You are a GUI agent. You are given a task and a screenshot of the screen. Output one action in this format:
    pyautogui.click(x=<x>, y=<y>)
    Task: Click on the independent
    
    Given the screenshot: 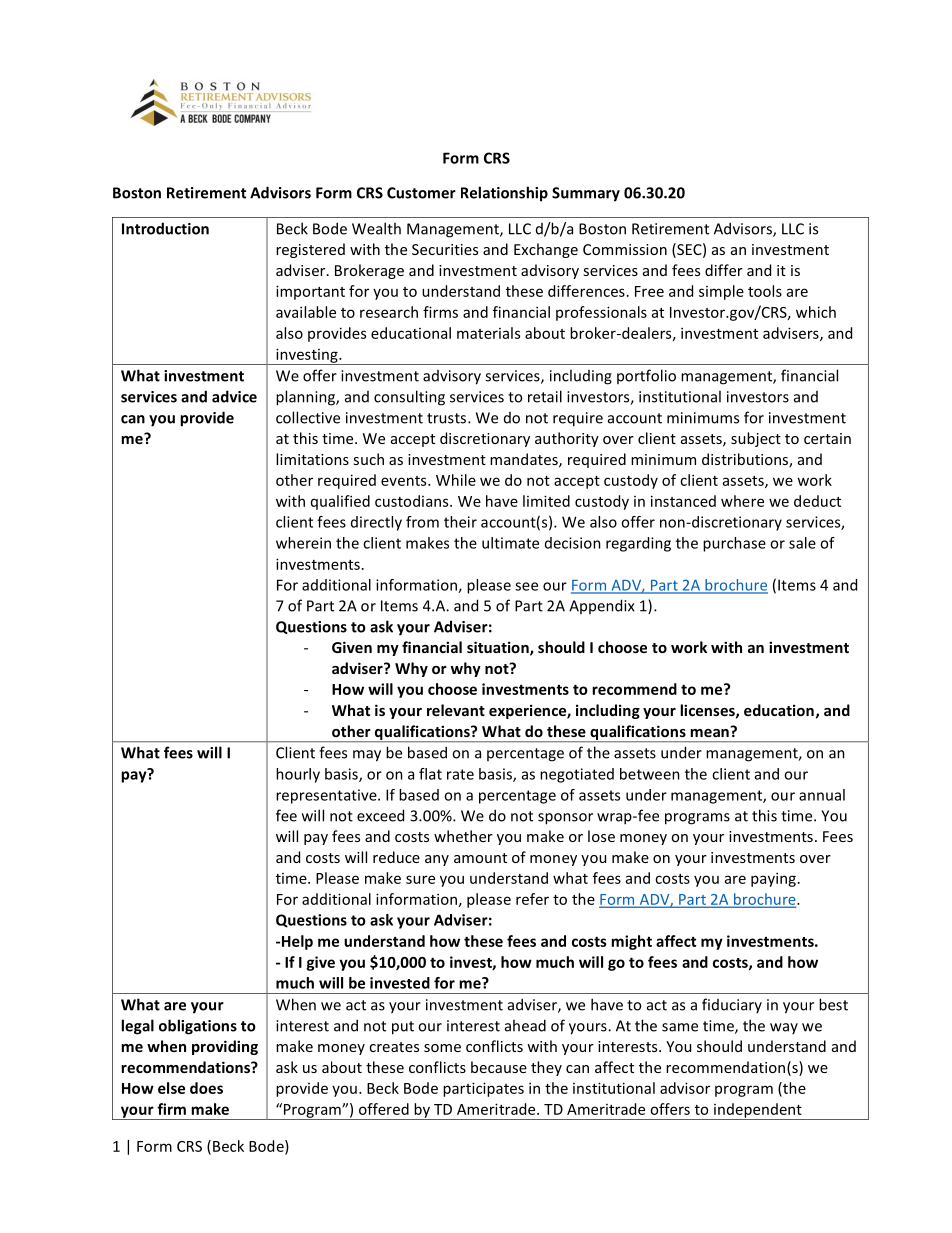 What is the action you would take?
    pyautogui.click(x=758, y=1111)
